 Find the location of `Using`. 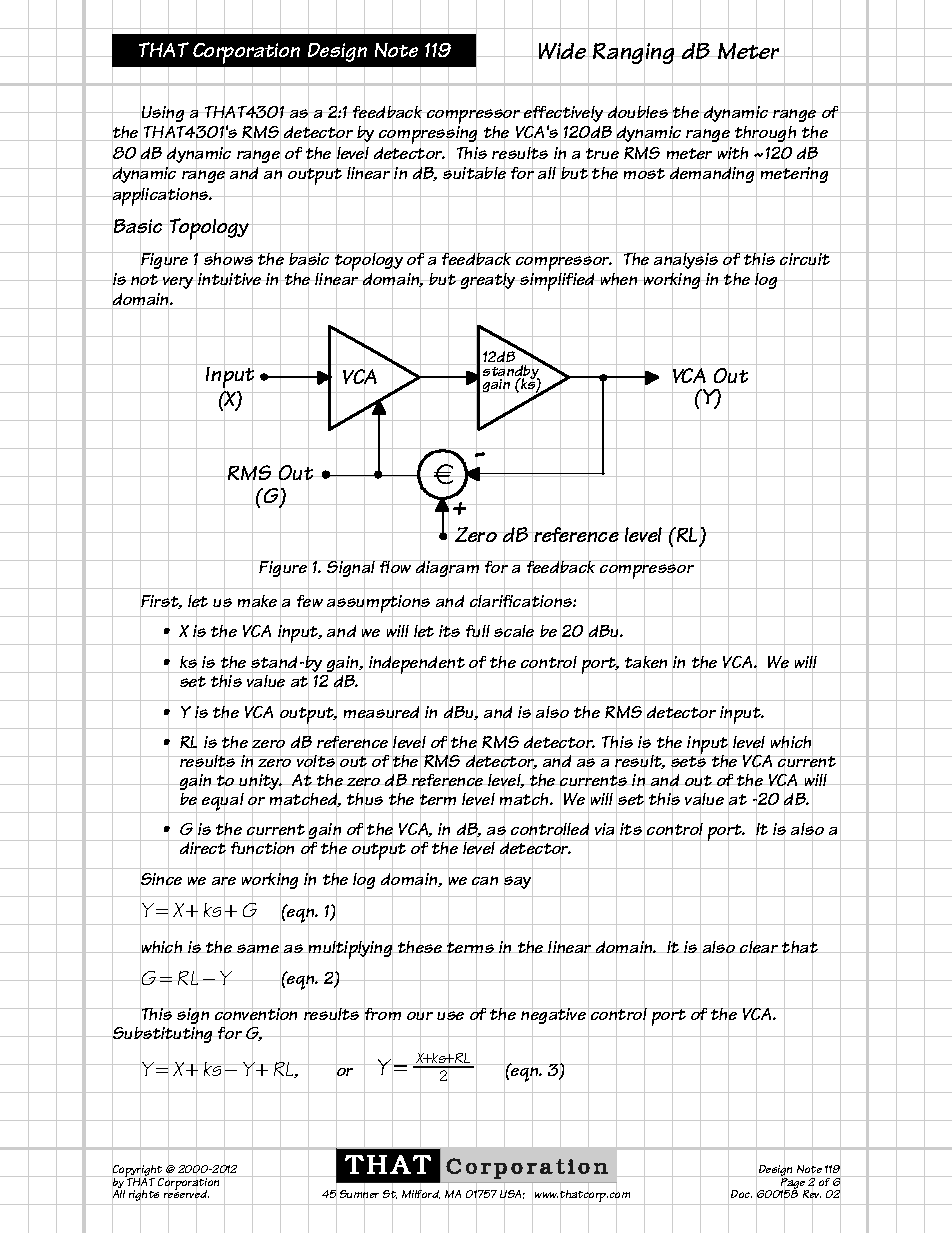

Using is located at coordinates (163, 114).
